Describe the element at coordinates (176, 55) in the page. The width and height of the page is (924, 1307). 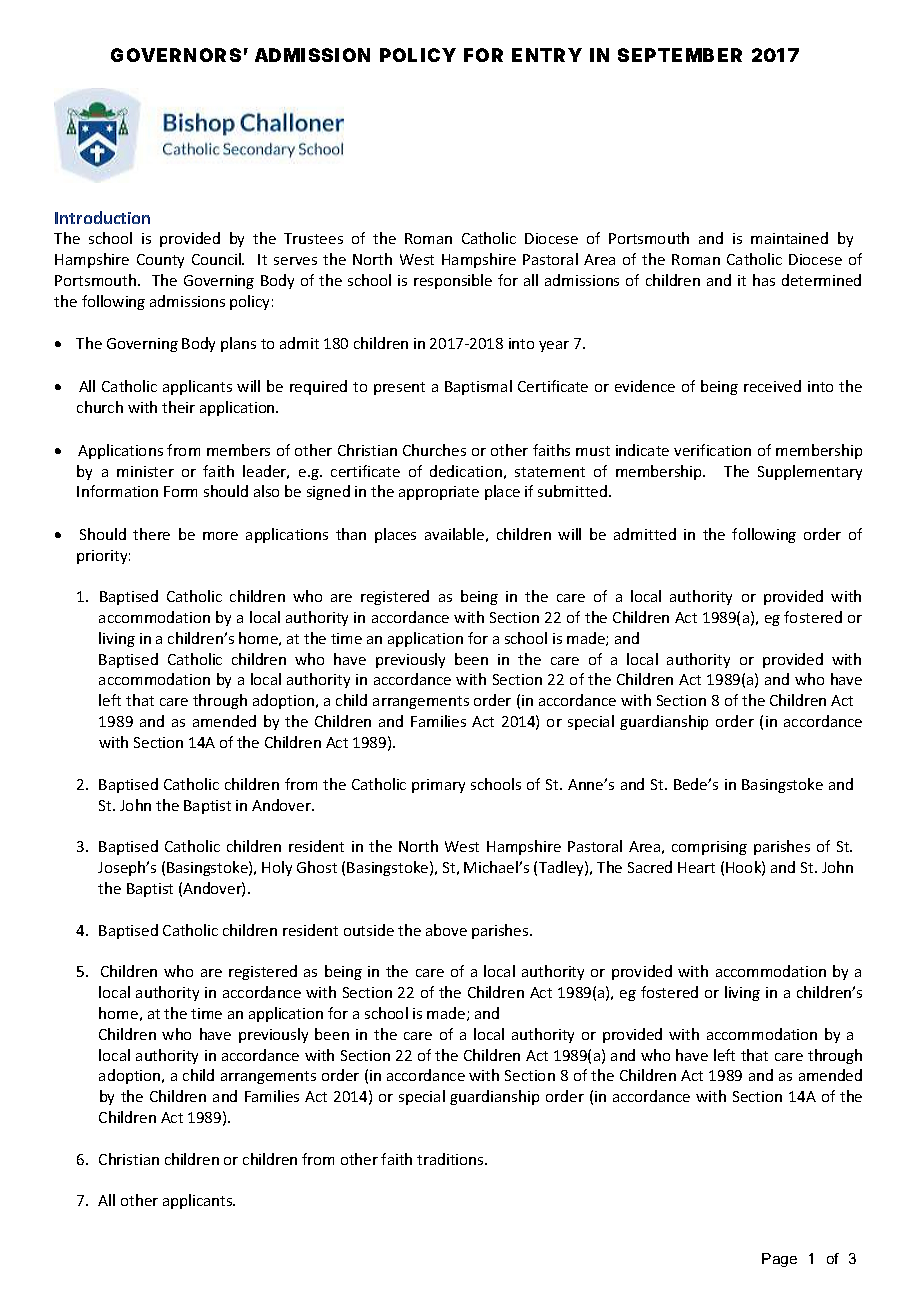
I see `GOVERNORS` at that location.
